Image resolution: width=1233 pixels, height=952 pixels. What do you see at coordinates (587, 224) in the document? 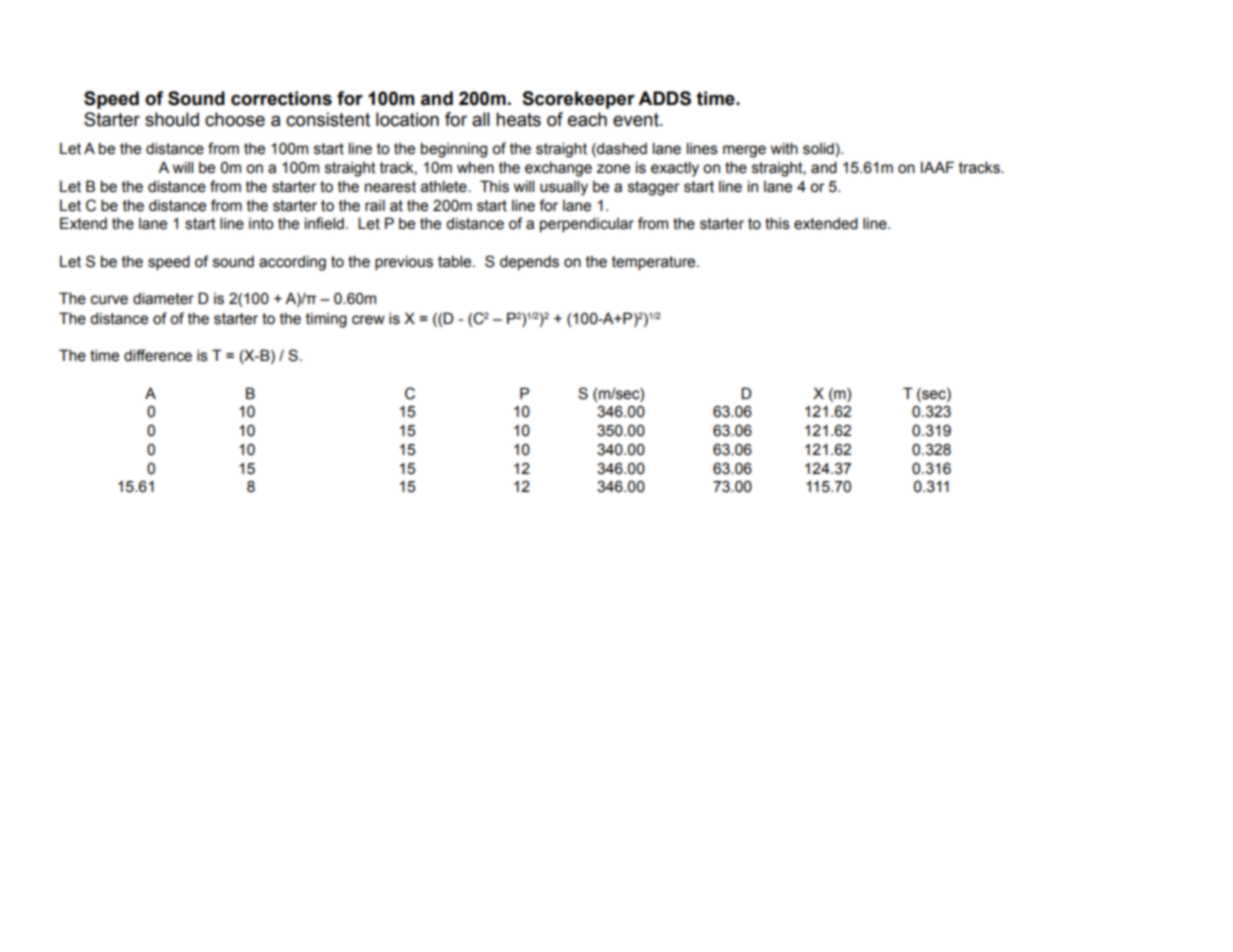
I see `perpendicular` at bounding box center [587, 224].
